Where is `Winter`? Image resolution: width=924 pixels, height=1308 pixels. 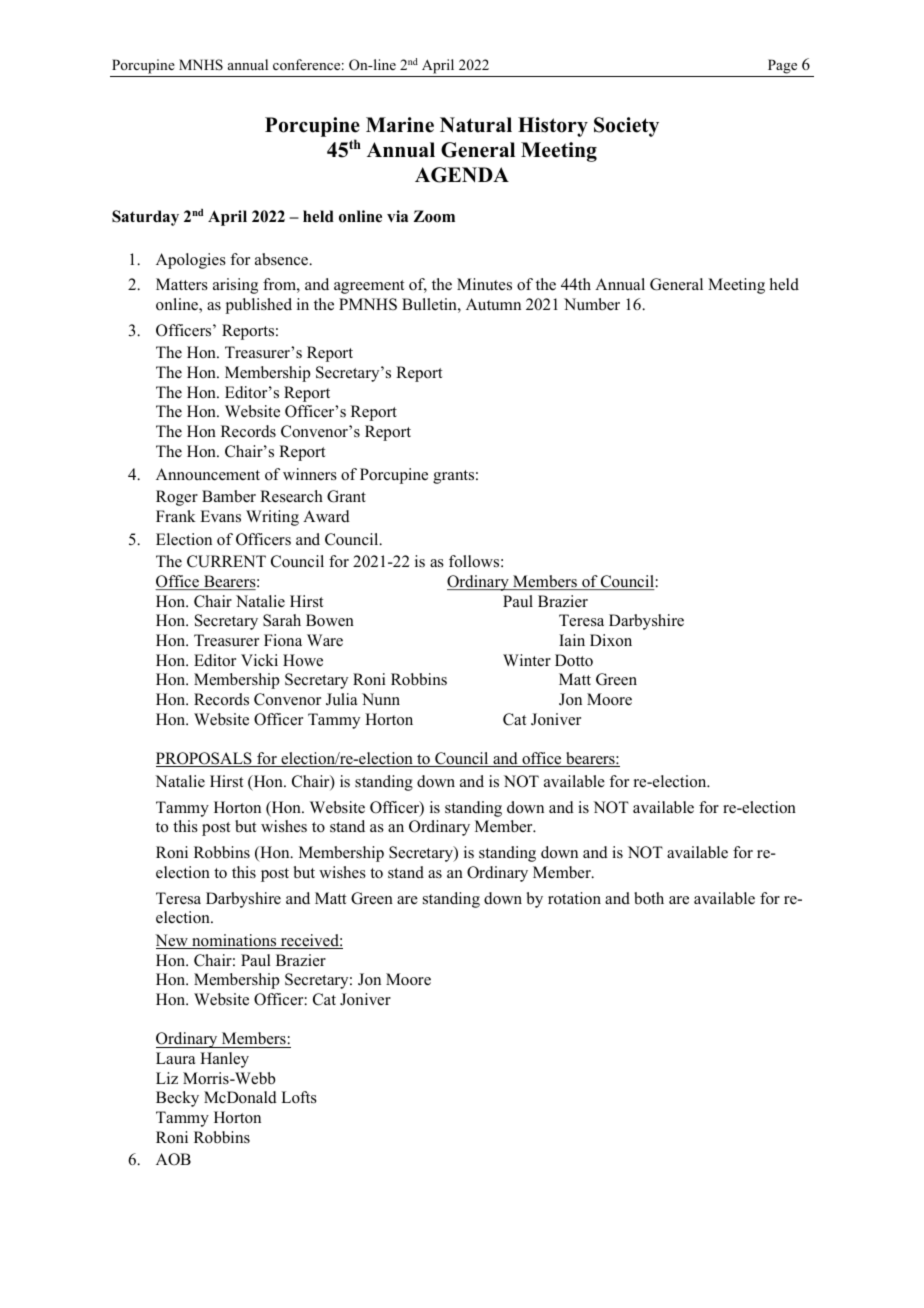
Winter is located at coordinates (527, 660).
